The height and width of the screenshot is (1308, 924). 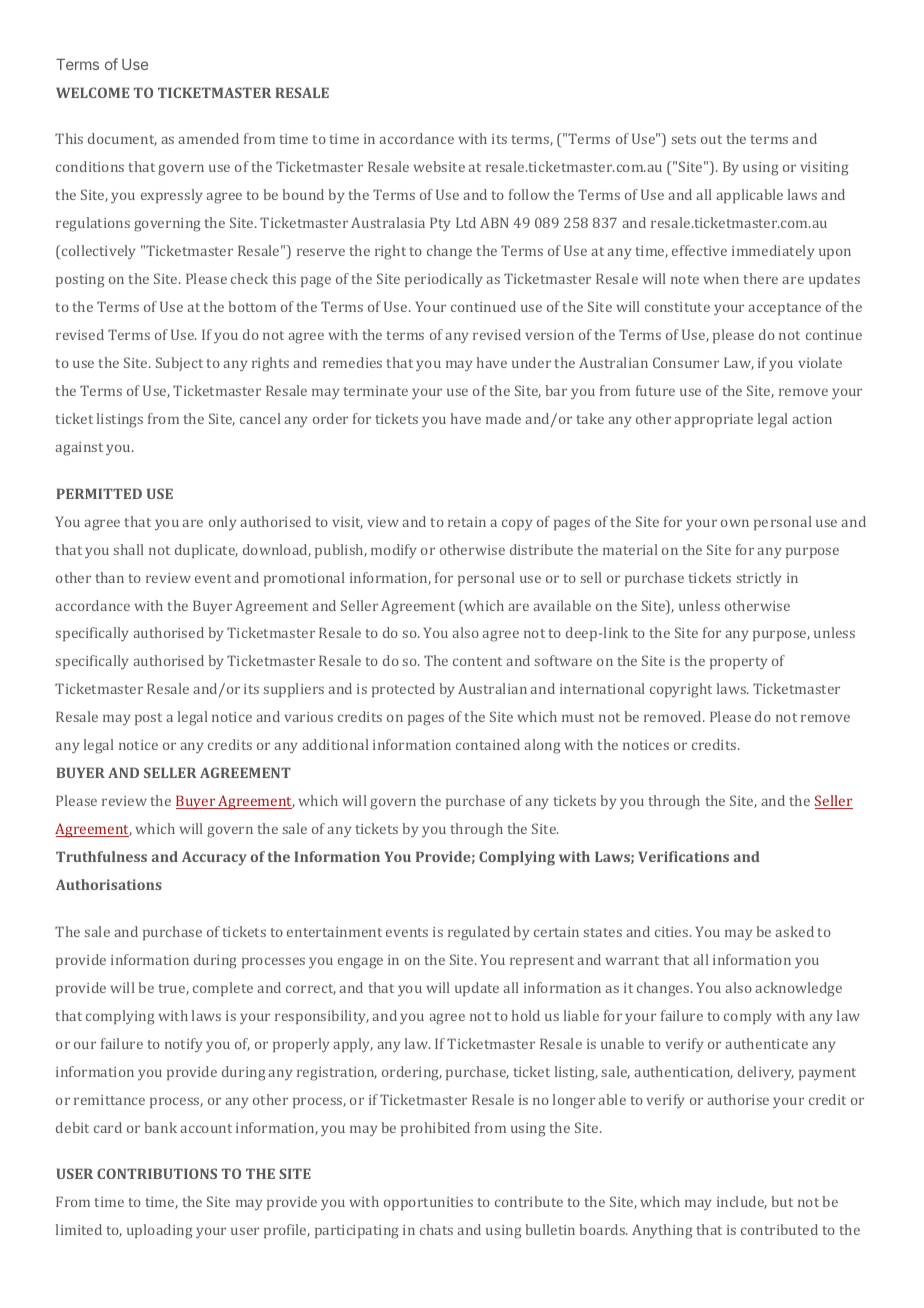 What do you see at coordinates (214, 858) in the screenshot?
I see `Accuracy` at bounding box center [214, 858].
